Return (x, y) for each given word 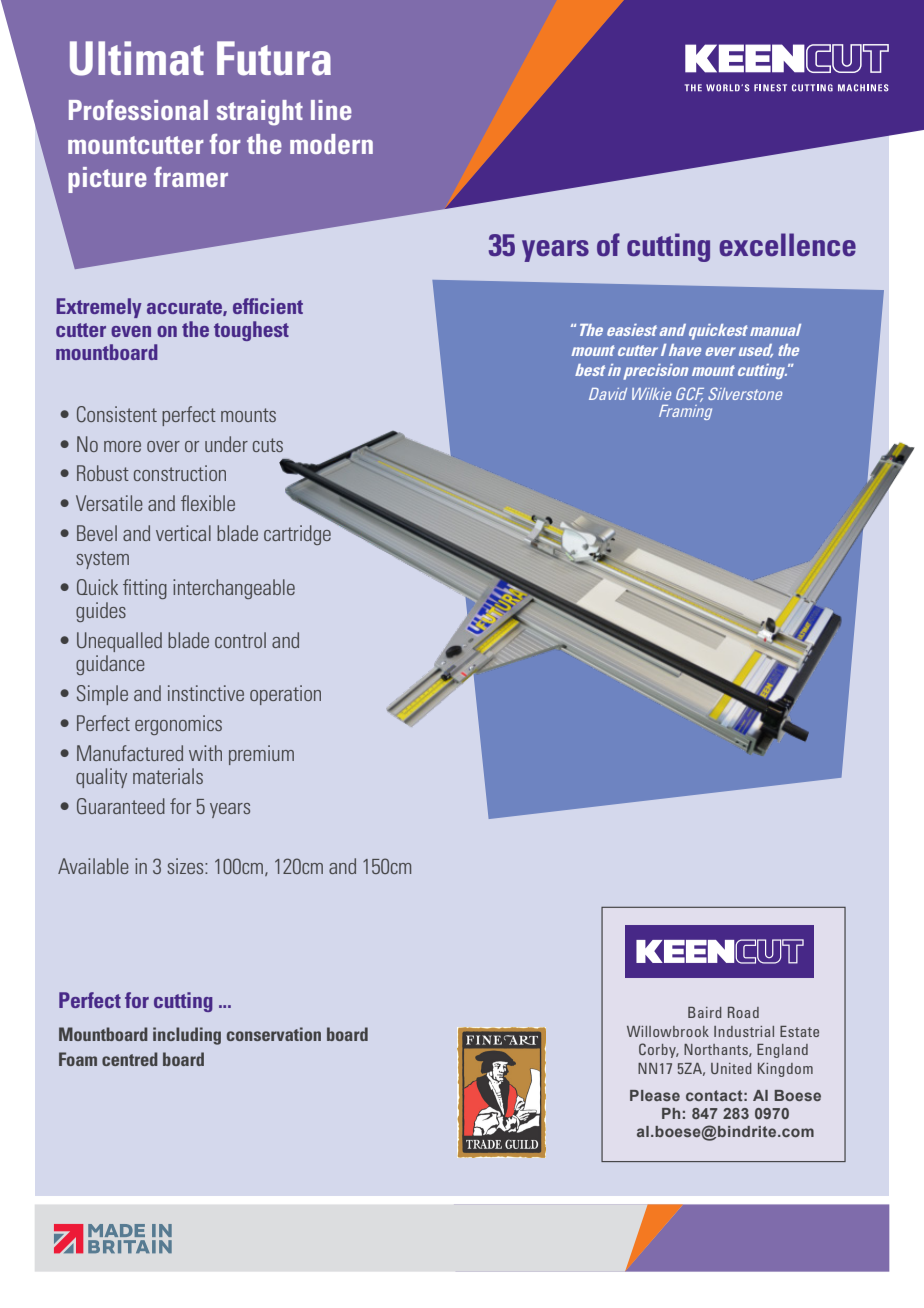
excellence (787, 244)
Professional (138, 110)
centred (130, 1059)
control (240, 640)
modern (331, 144)
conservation (274, 1034)
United (731, 1068)
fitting (145, 589)
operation (285, 695)
